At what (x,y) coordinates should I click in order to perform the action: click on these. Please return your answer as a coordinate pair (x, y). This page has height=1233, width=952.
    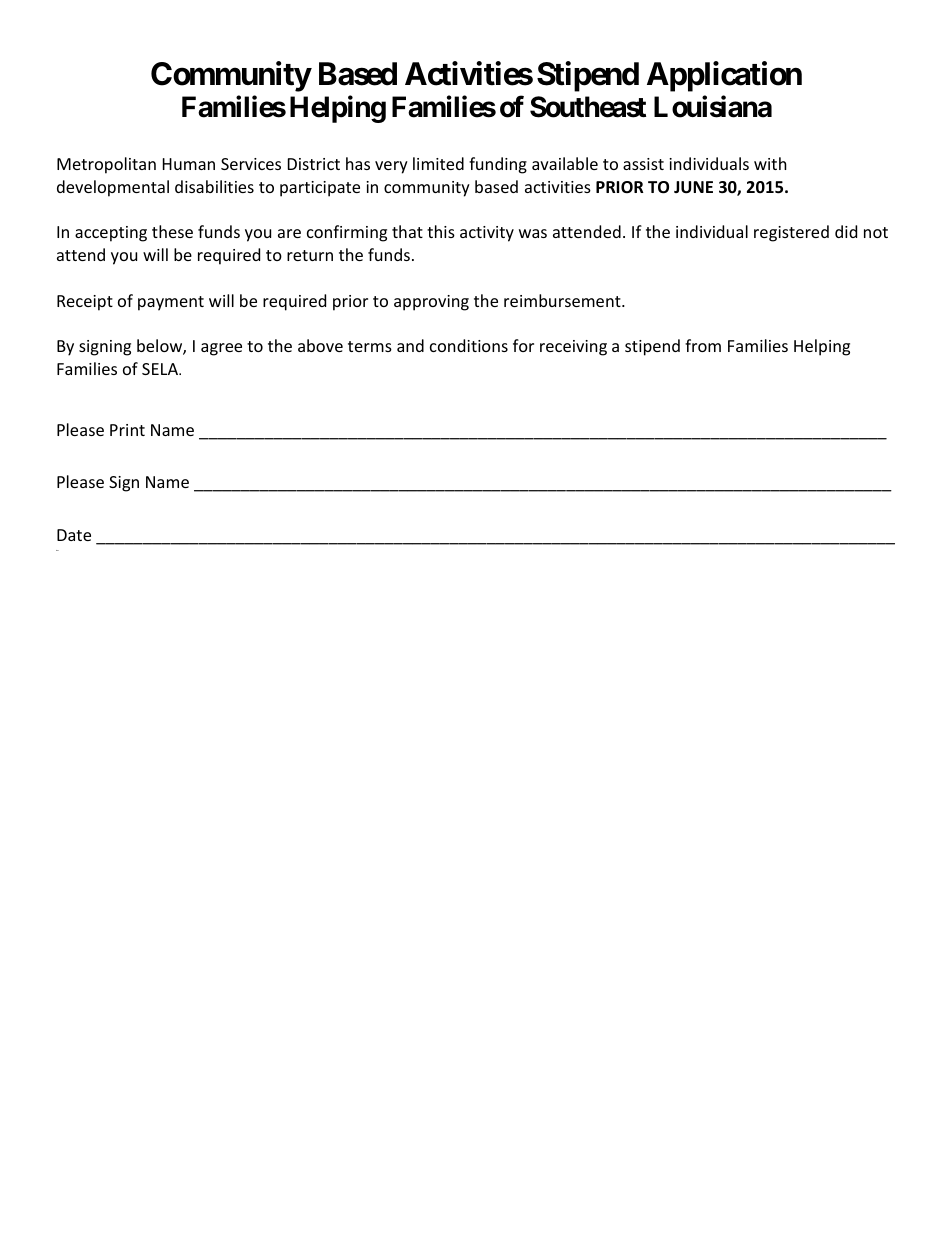
    Looking at the image, I should click on (172, 231).
